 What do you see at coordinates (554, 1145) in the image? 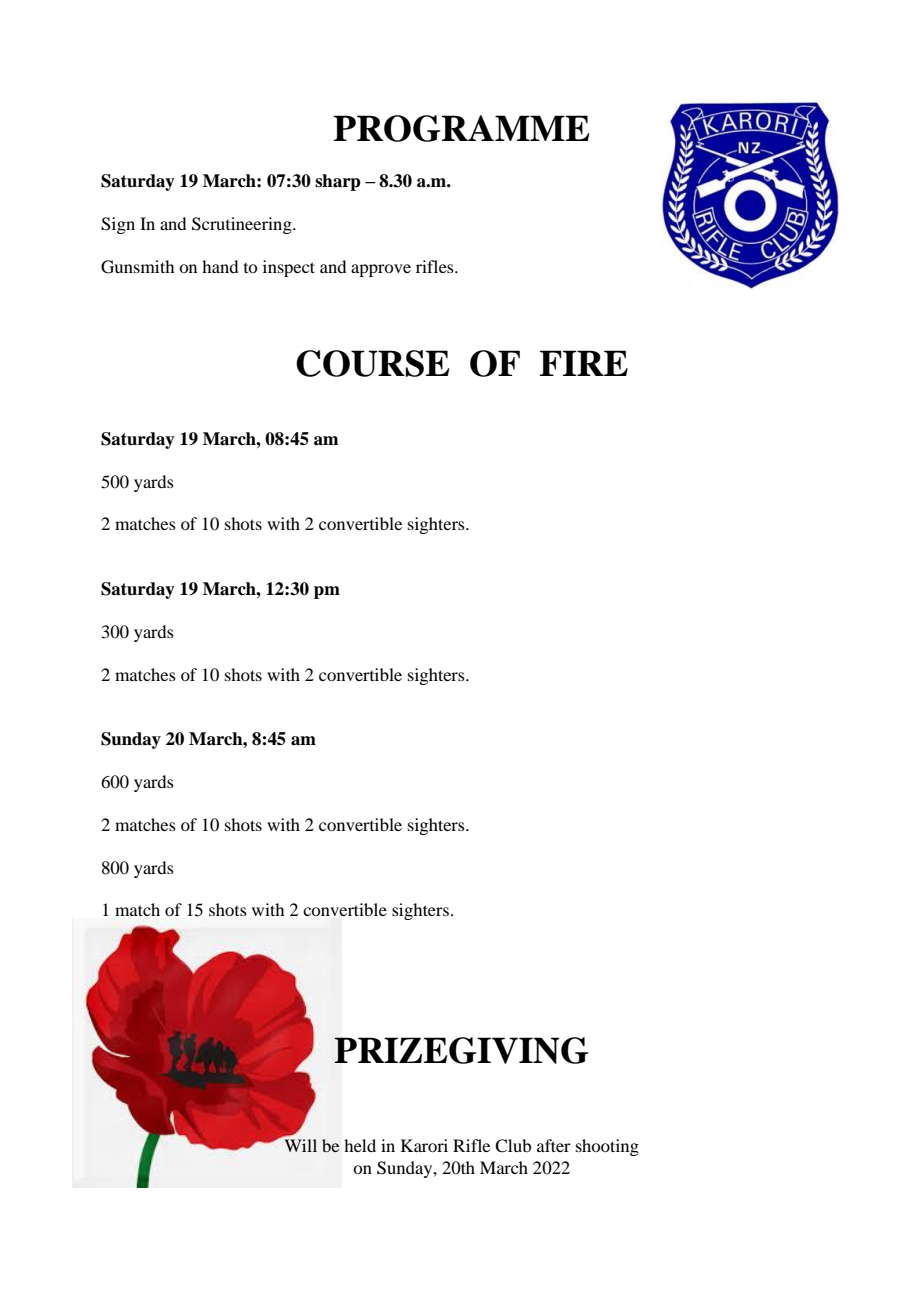
I see `after` at bounding box center [554, 1145].
